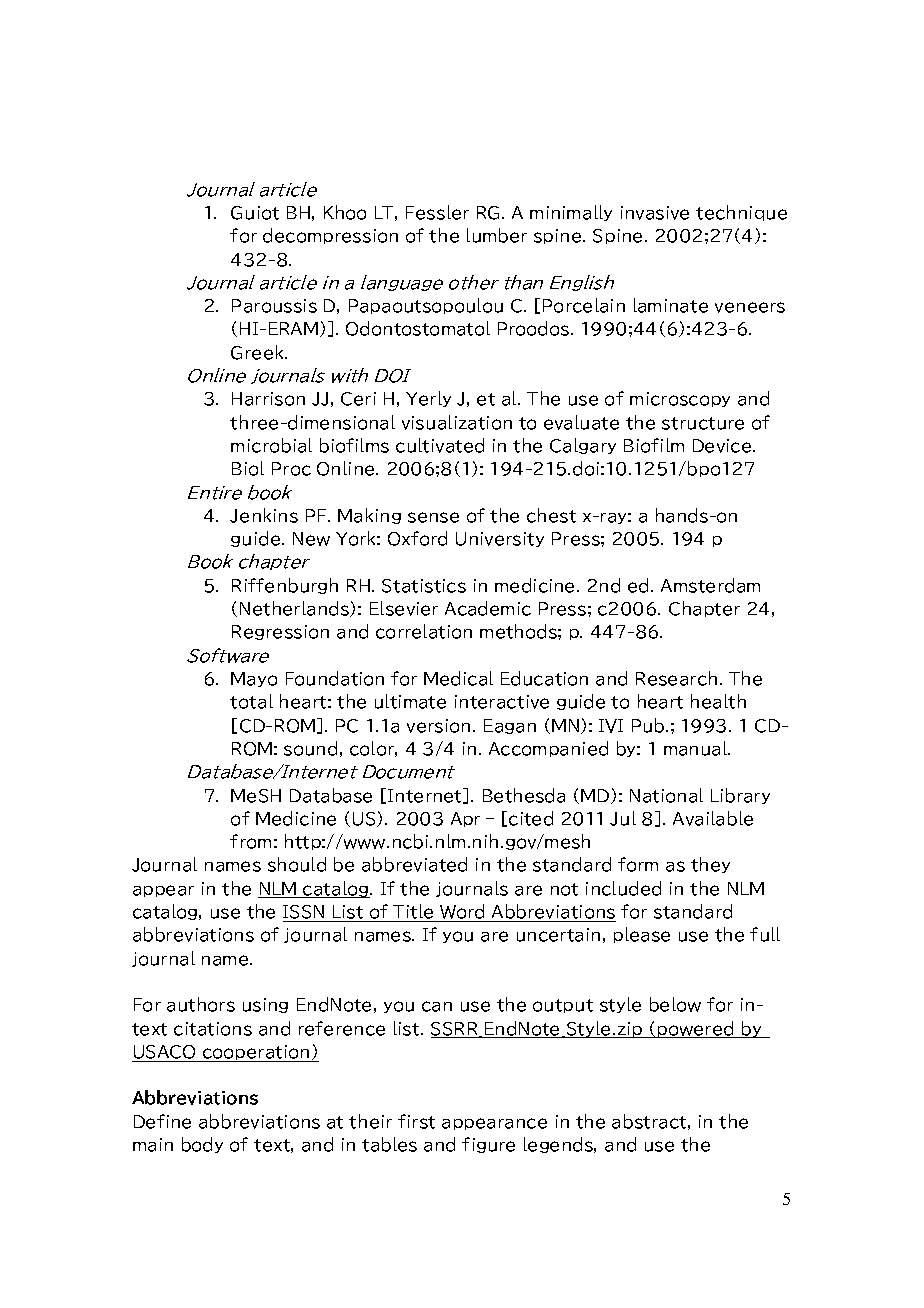 The height and width of the screenshot is (1308, 924). I want to click on Greek, so click(259, 352).
